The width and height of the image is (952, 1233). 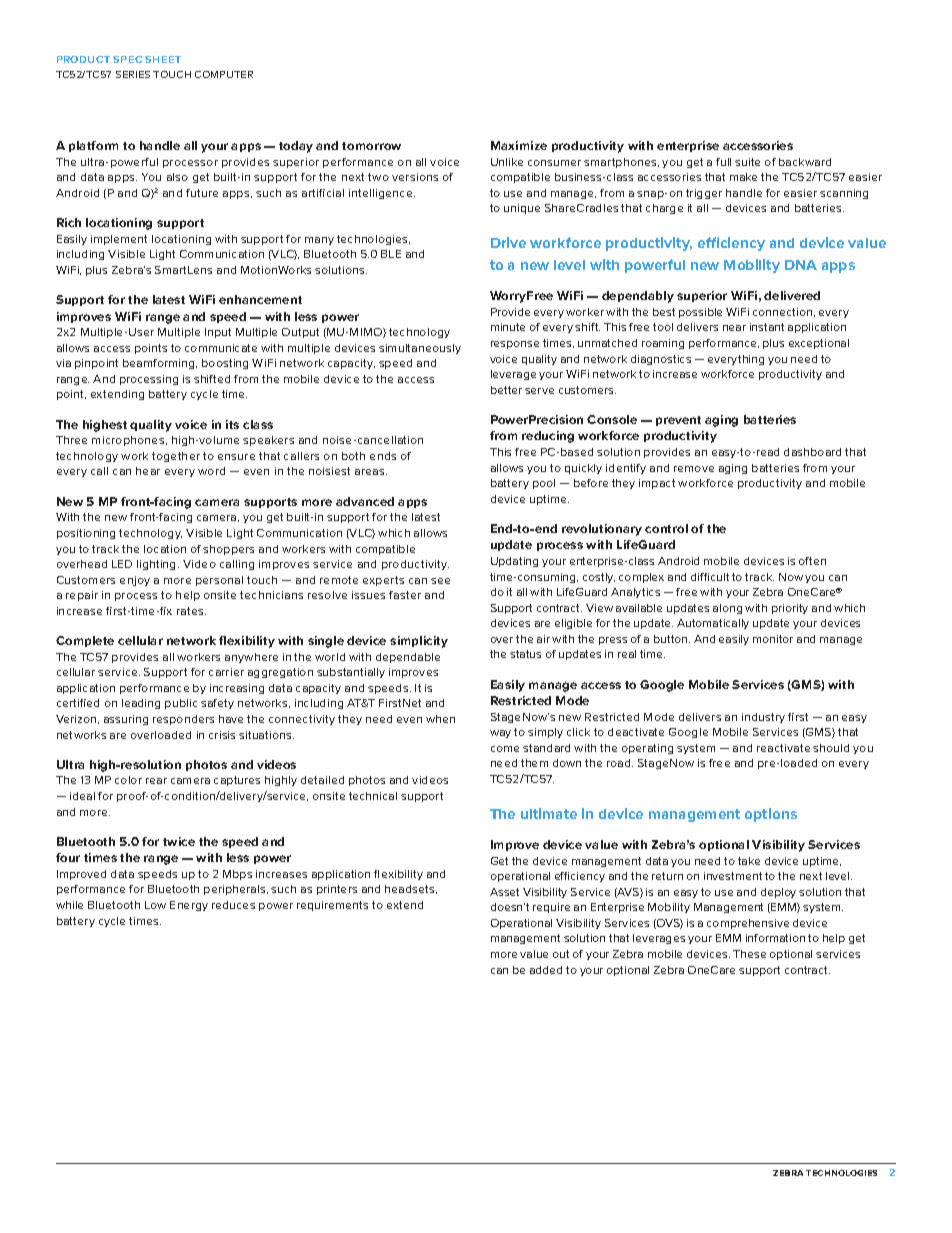 What do you see at coordinates (747, 162) in the image?
I see `suite` at bounding box center [747, 162].
